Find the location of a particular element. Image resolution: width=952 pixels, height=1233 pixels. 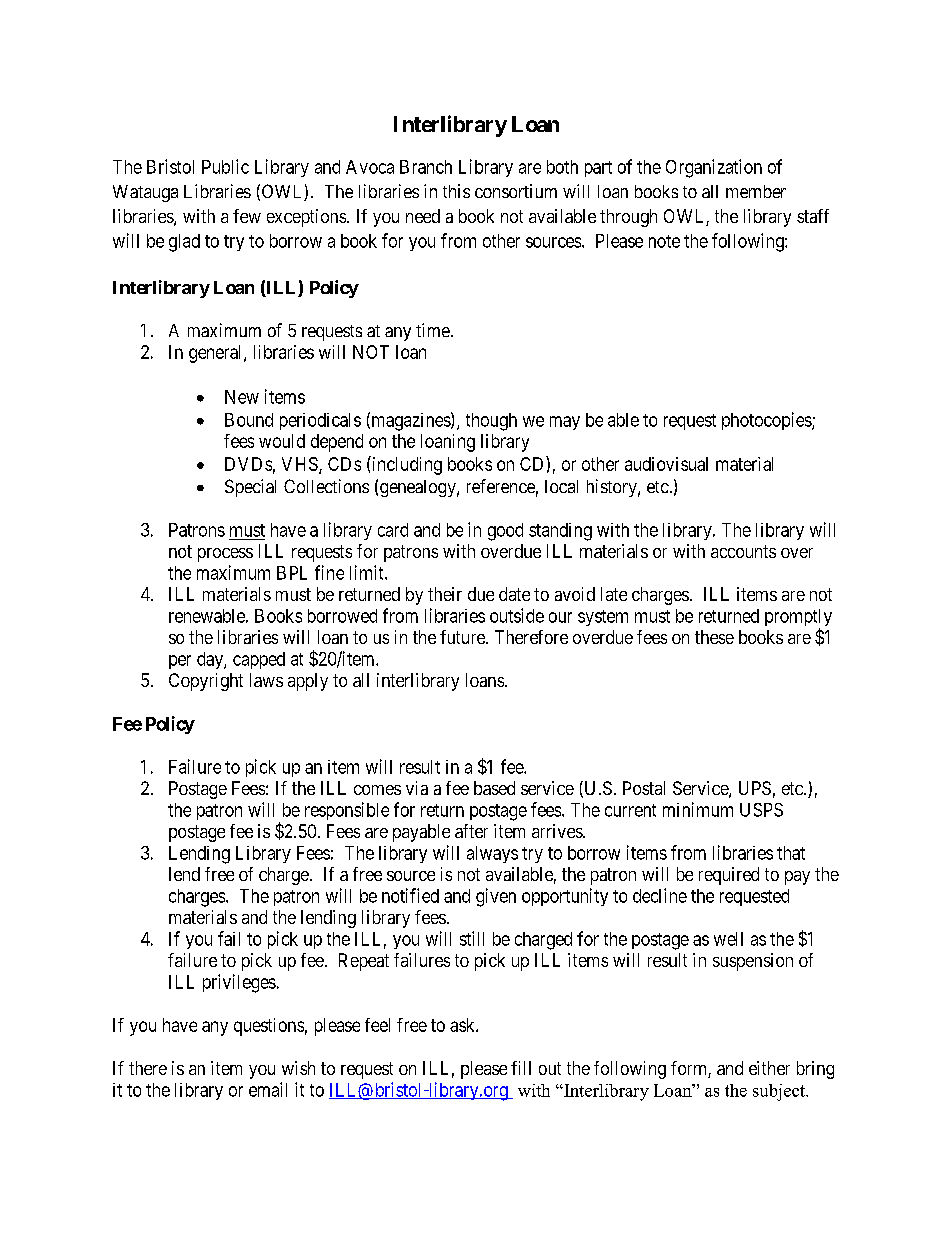

few is located at coordinates (247, 216).
